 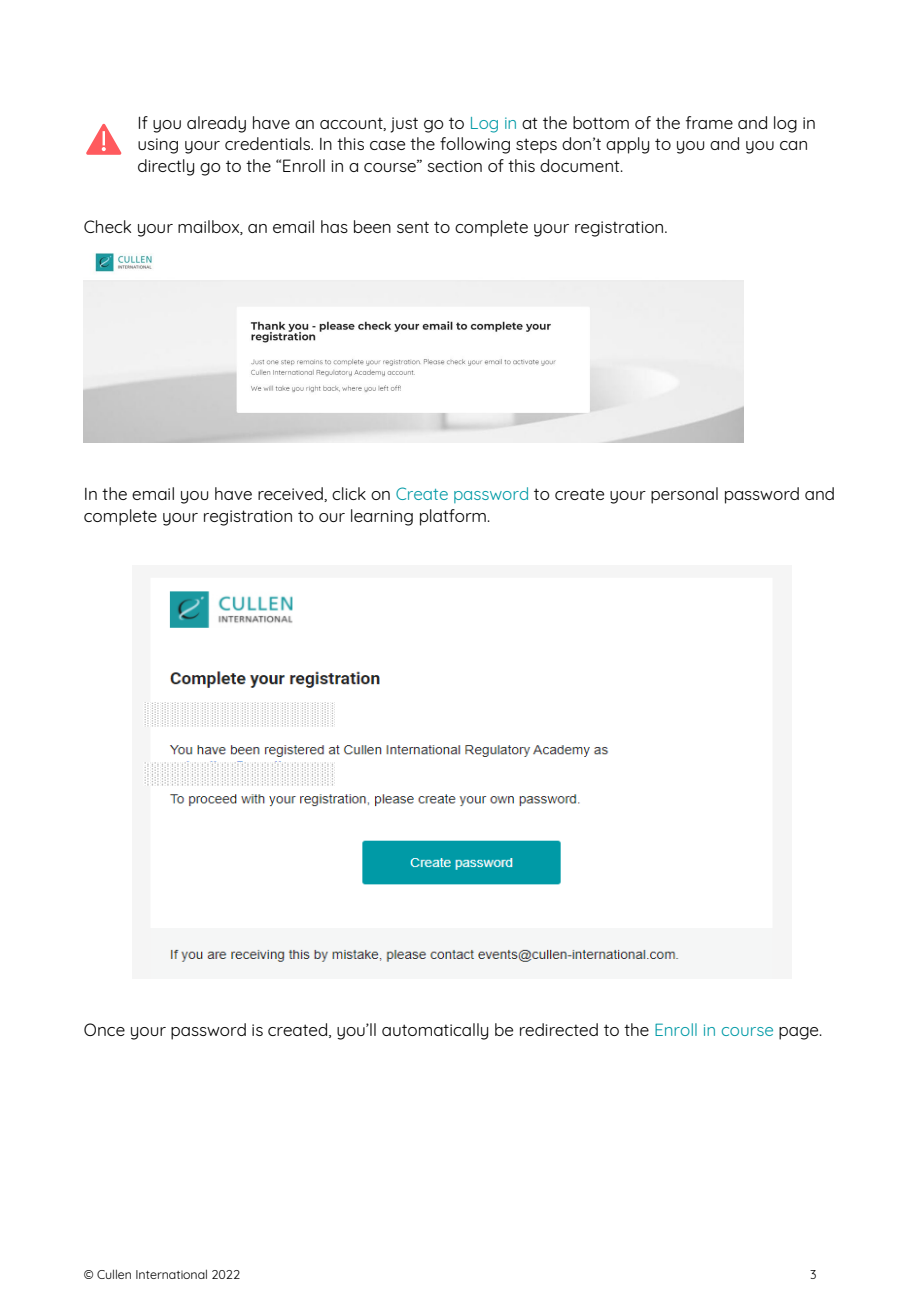 What do you see at coordinates (166, 167) in the screenshot?
I see `directly` at bounding box center [166, 167].
